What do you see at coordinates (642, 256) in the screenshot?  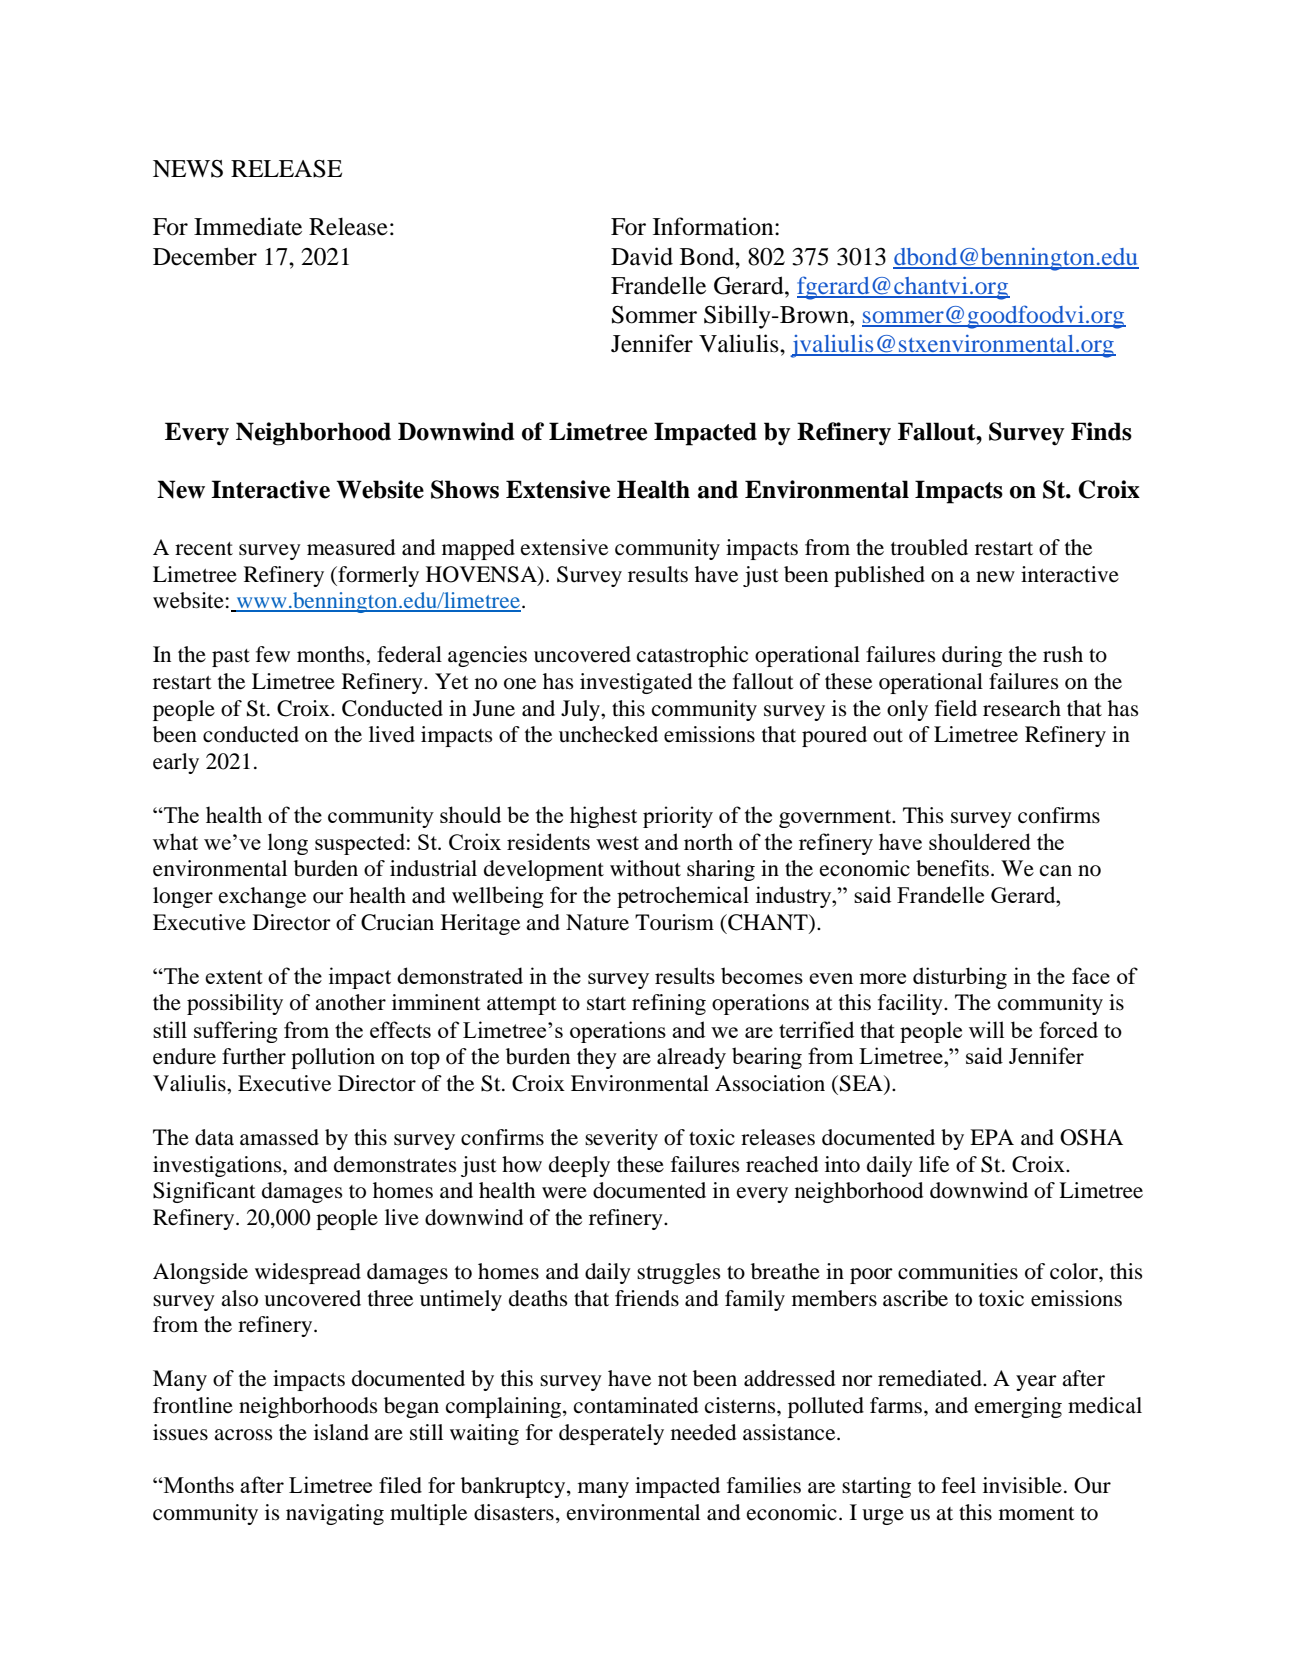 I see `David` at bounding box center [642, 256].
